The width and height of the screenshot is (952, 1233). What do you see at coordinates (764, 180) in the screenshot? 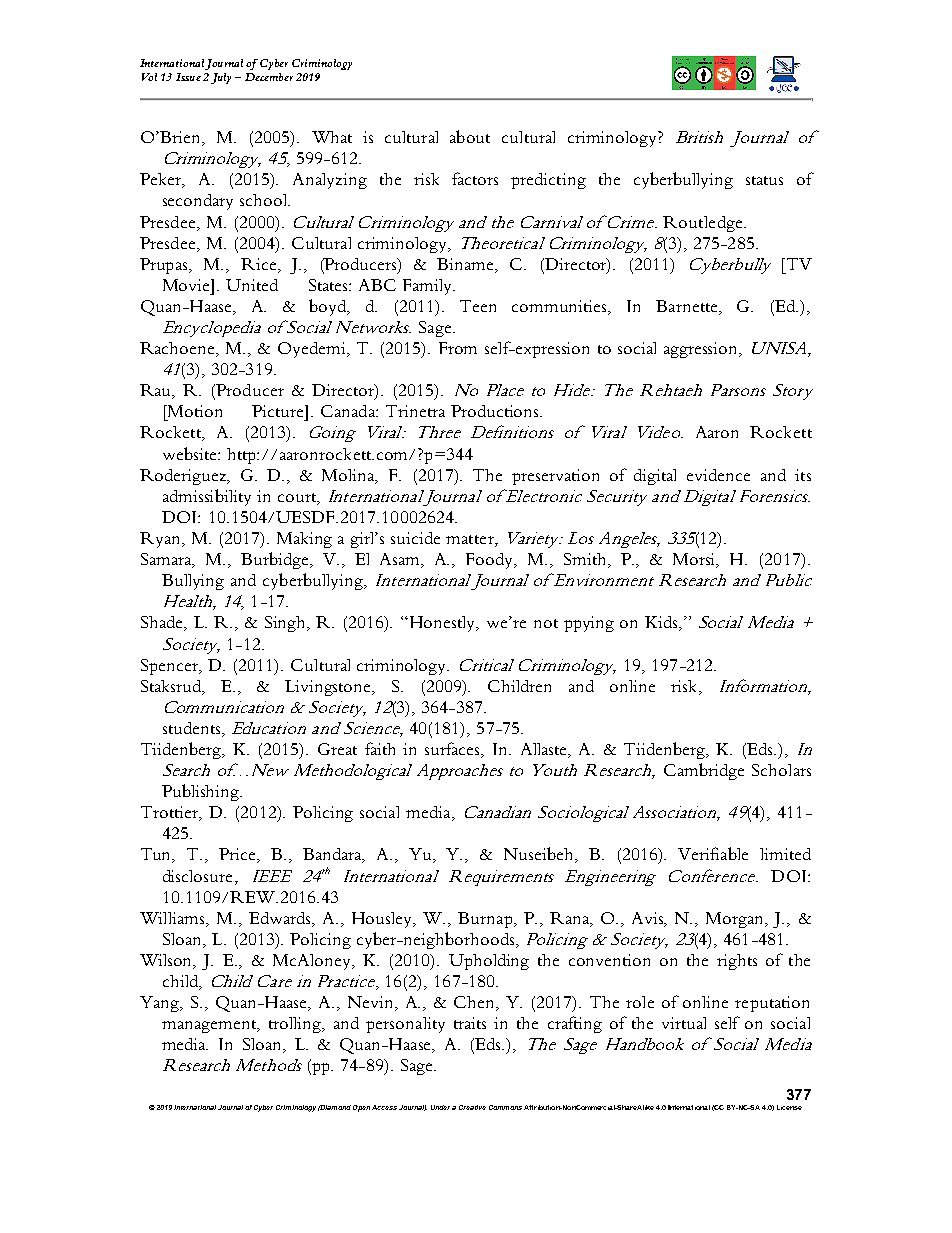
I see `status` at bounding box center [764, 180].
